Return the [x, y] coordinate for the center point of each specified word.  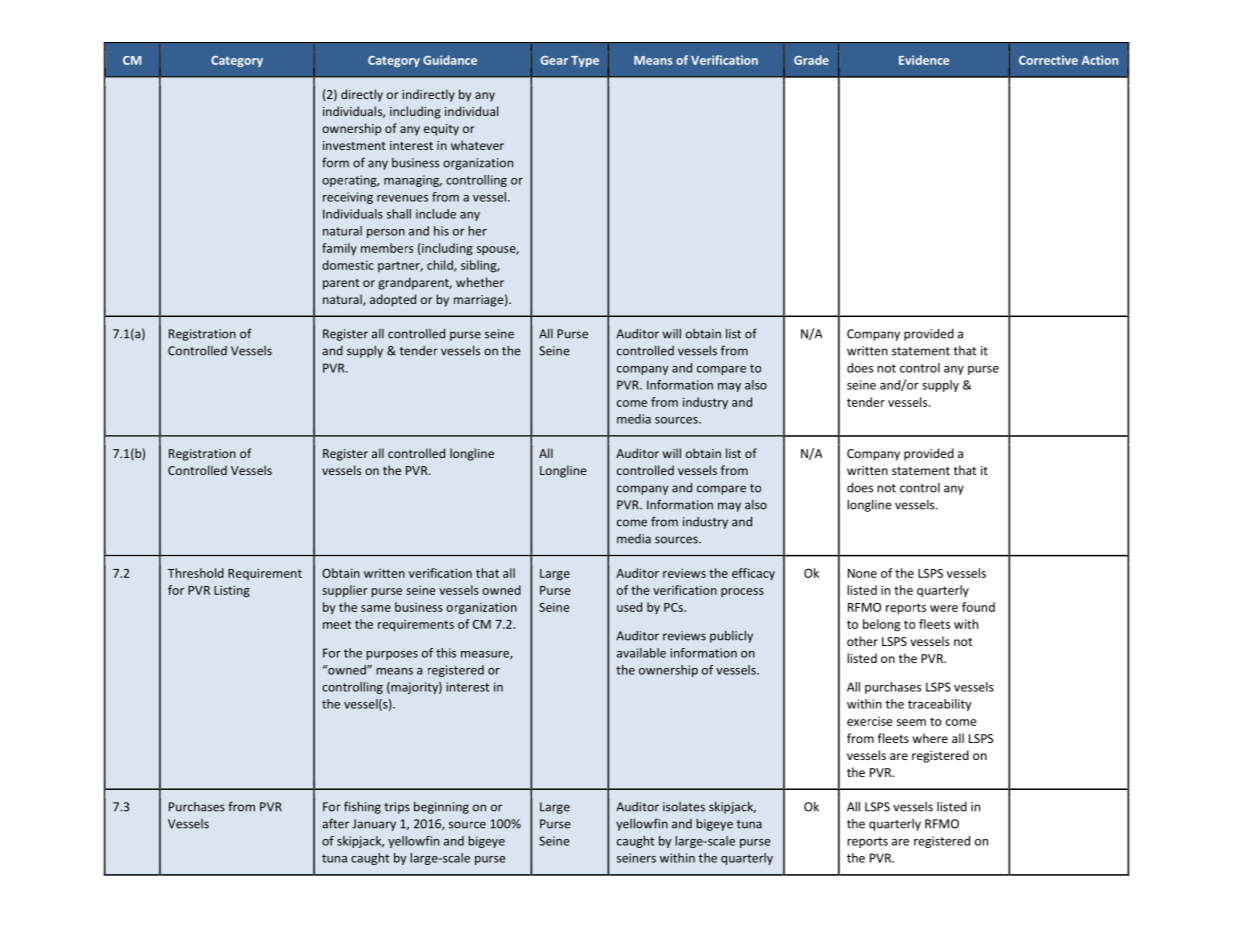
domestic [348, 265]
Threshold [196, 573]
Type [585, 61]
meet [337, 624]
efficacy [753, 574]
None [862, 573]
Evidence [924, 60]
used [629, 607]
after [335, 823]
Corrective [1048, 60]
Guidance [450, 60]
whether [480, 282]
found [978, 607]
